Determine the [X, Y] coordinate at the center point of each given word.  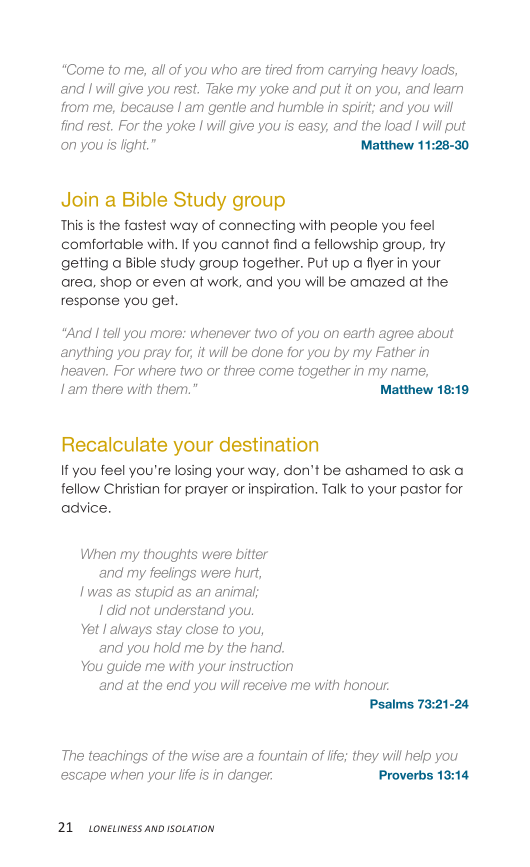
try [437, 245]
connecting [257, 226]
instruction [261, 666]
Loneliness [115, 828]
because [147, 107]
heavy [399, 70]
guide [124, 667]
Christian [131, 488]
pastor [421, 489]
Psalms [392, 704]
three [239, 370]
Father [396, 352]
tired [279, 69]
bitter [252, 554]
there [107, 389]
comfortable [102, 244]
